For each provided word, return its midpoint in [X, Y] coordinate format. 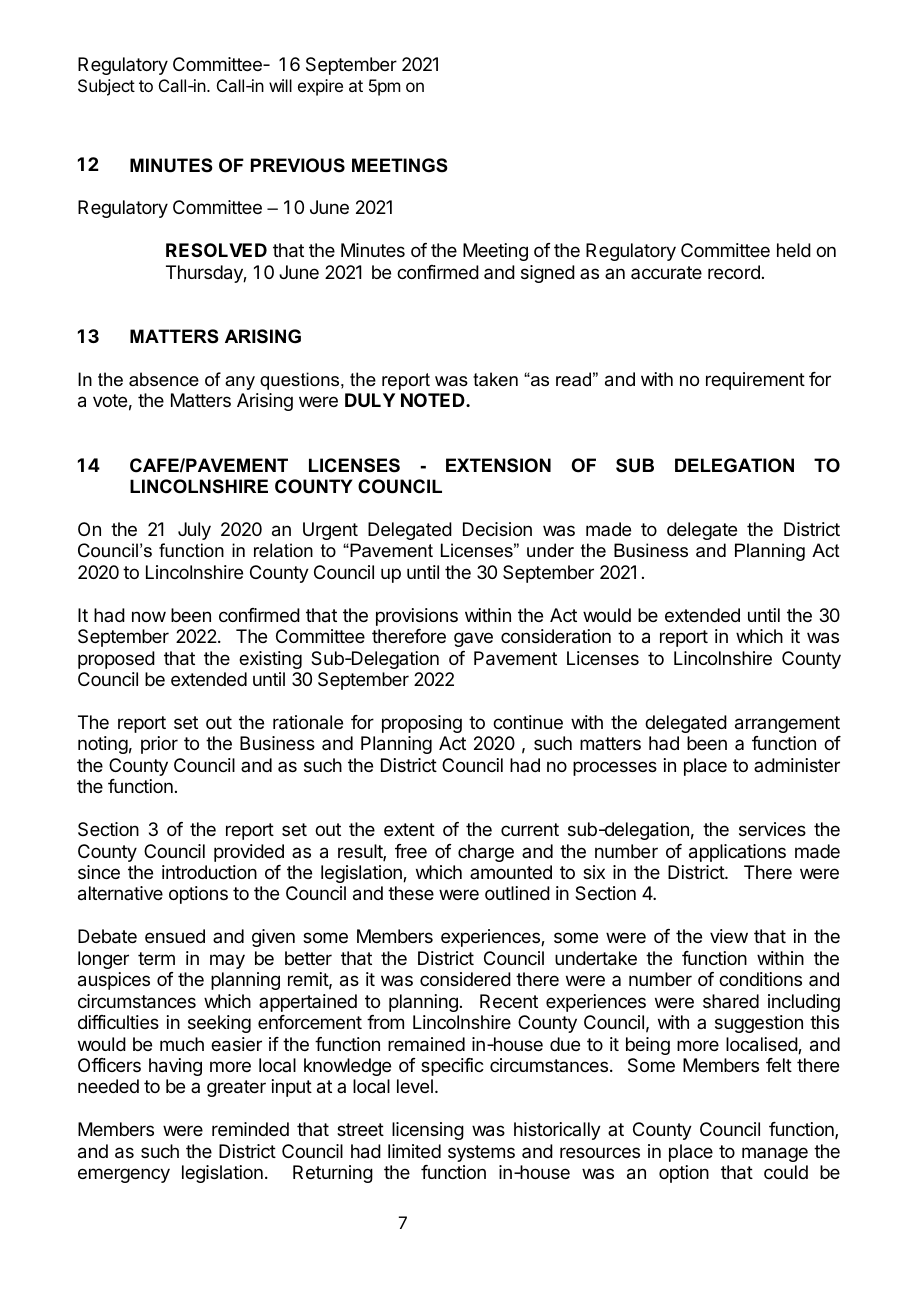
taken [495, 379]
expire [320, 87]
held [794, 250]
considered [465, 979]
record [734, 272]
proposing [422, 724]
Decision [497, 529]
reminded [250, 1129]
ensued [175, 936]
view [729, 936]
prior [159, 745]
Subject [106, 87]
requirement [755, 381]
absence [164, 379]
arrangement [787, 724]
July [194, 531]
